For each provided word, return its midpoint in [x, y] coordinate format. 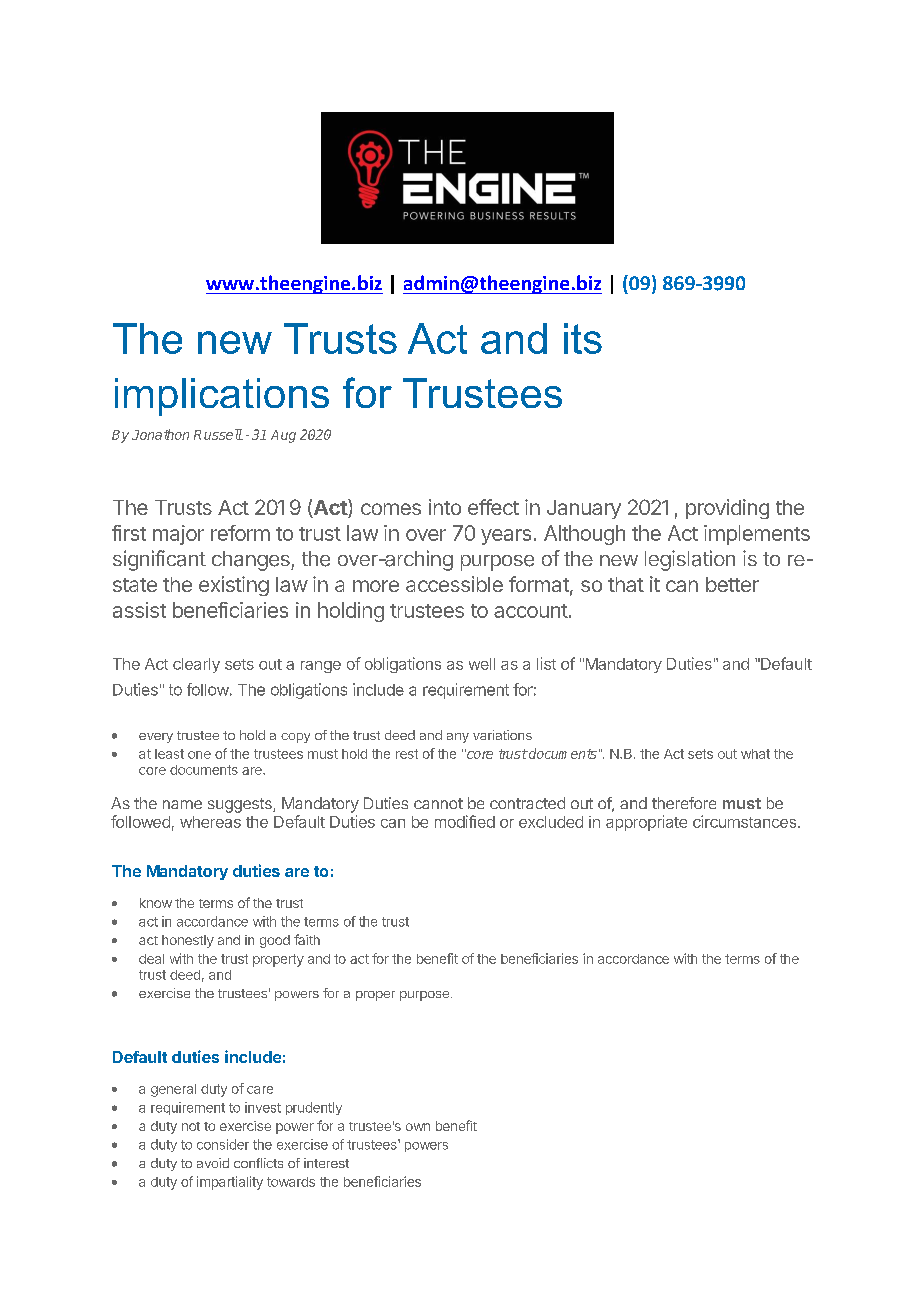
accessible [454, 584]
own [418, 1127]
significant [159, 560]
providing [727, 509]
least [169, 754]
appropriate [646, 823]
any [458, 738]
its [583, 338]
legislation [690, 560]
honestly [188, 941]
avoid [213, 1163]
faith [307, 939]
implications [222, 397]
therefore [684, 803]
